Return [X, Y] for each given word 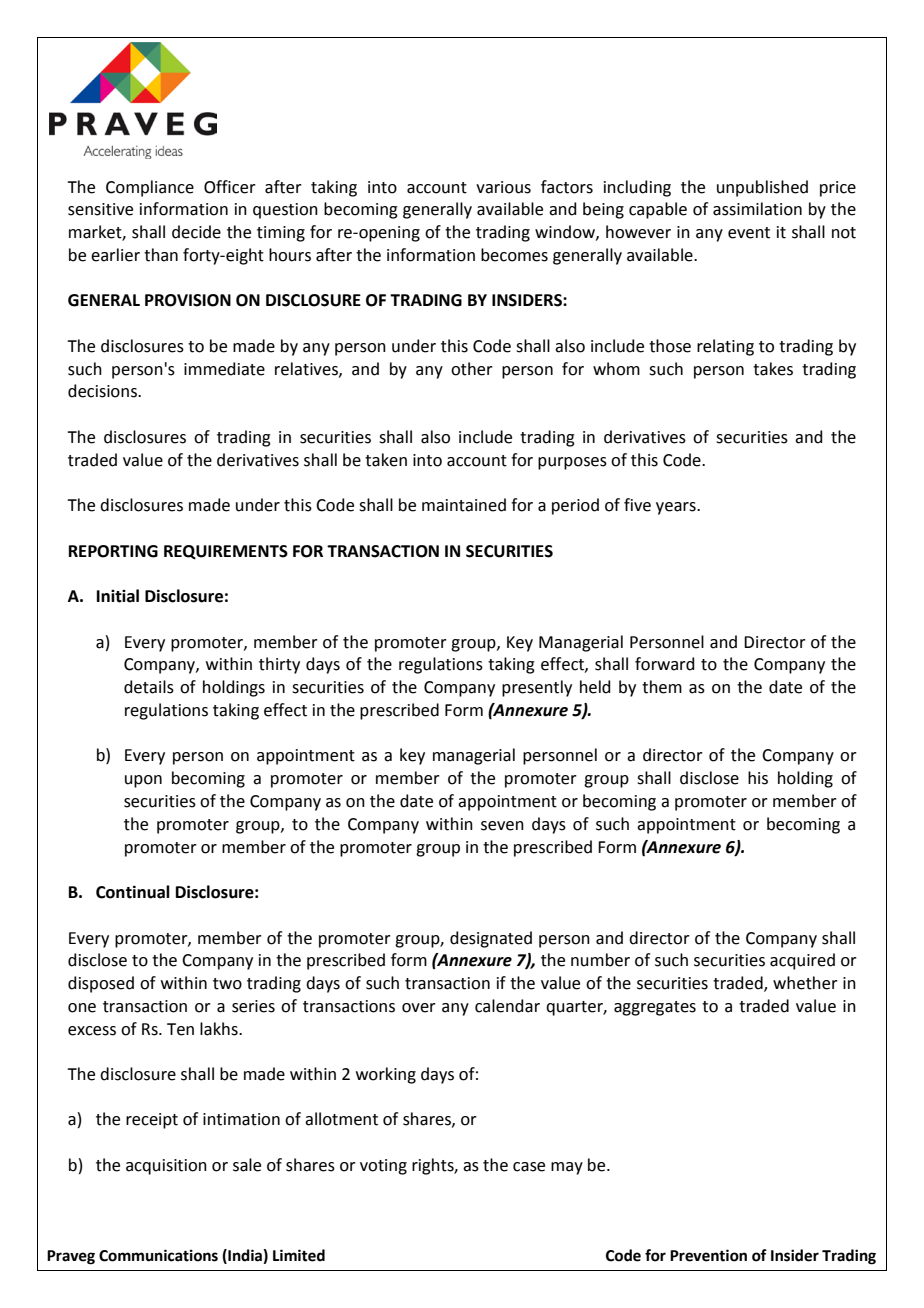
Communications [158, 1255]
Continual [133, 892]
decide [196, 232]
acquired [802, 961]
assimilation [757, 209]
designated [491, 939]
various [503, 187]
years [677, 508]
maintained [464, 505]
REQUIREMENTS [226, 552]
